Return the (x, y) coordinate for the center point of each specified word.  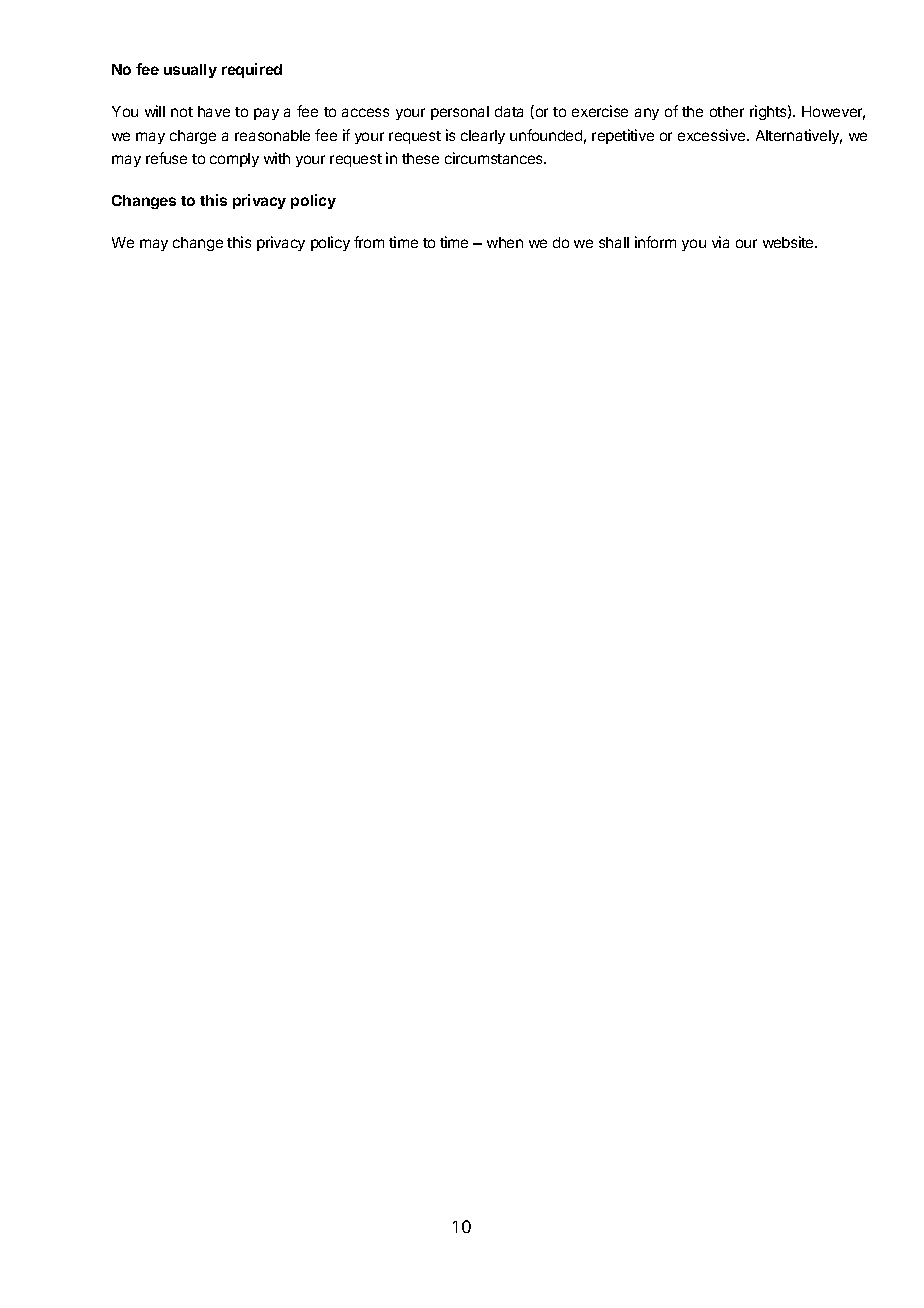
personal (460, 113)
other (727, 111)
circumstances (495, 158)
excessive (713, 135)
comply (234, 160)
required (252, 70)
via (720, 242)
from (369, 242)
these (420, 158)
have (214, 111)
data (509, 111)
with (277, 158)
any (647, 114)
